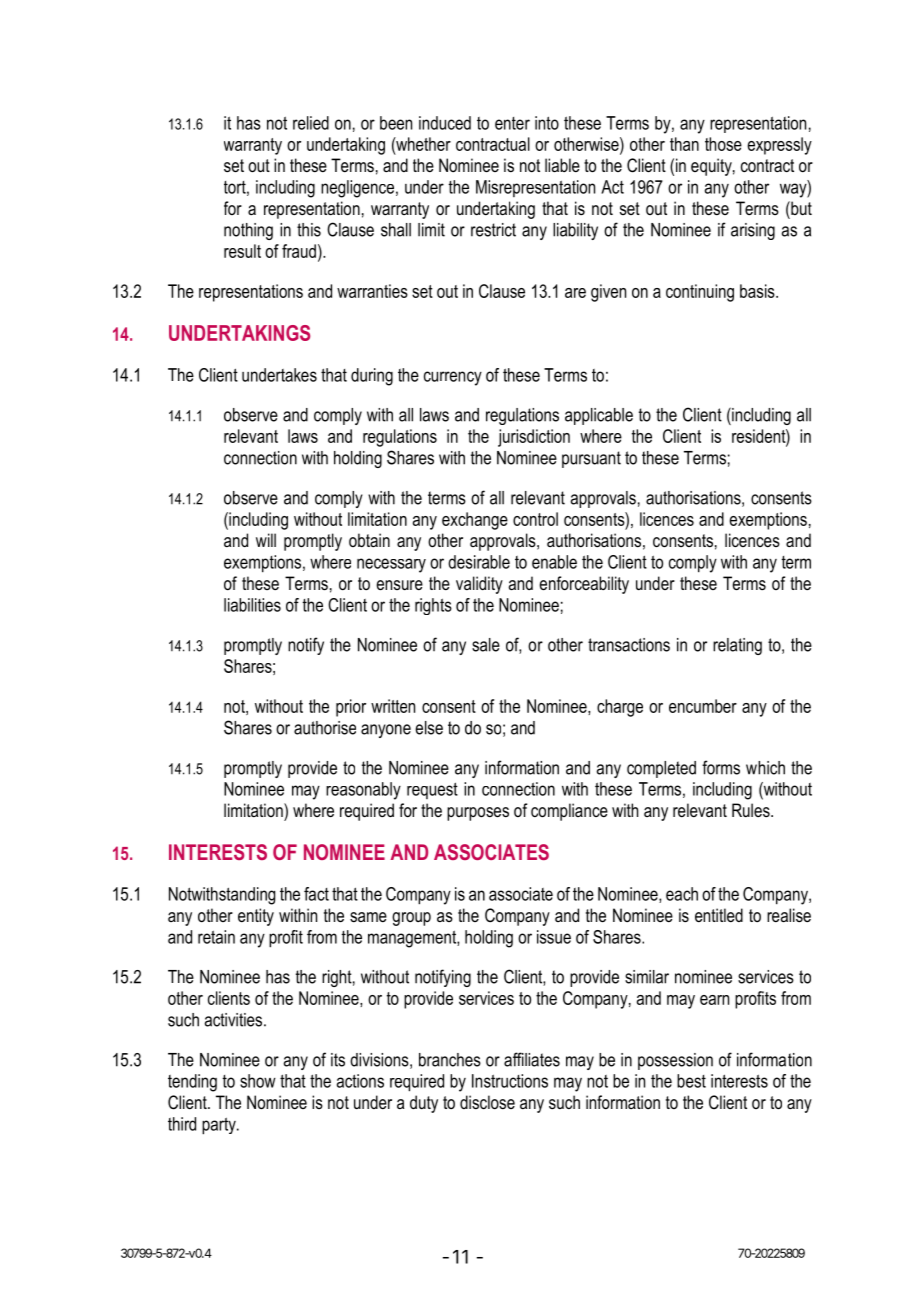 The width and height of the screenshot is (924, 1308). Describe the element at coordinates (487, 1102) in the screenshot. I see `disclose` at that location.
